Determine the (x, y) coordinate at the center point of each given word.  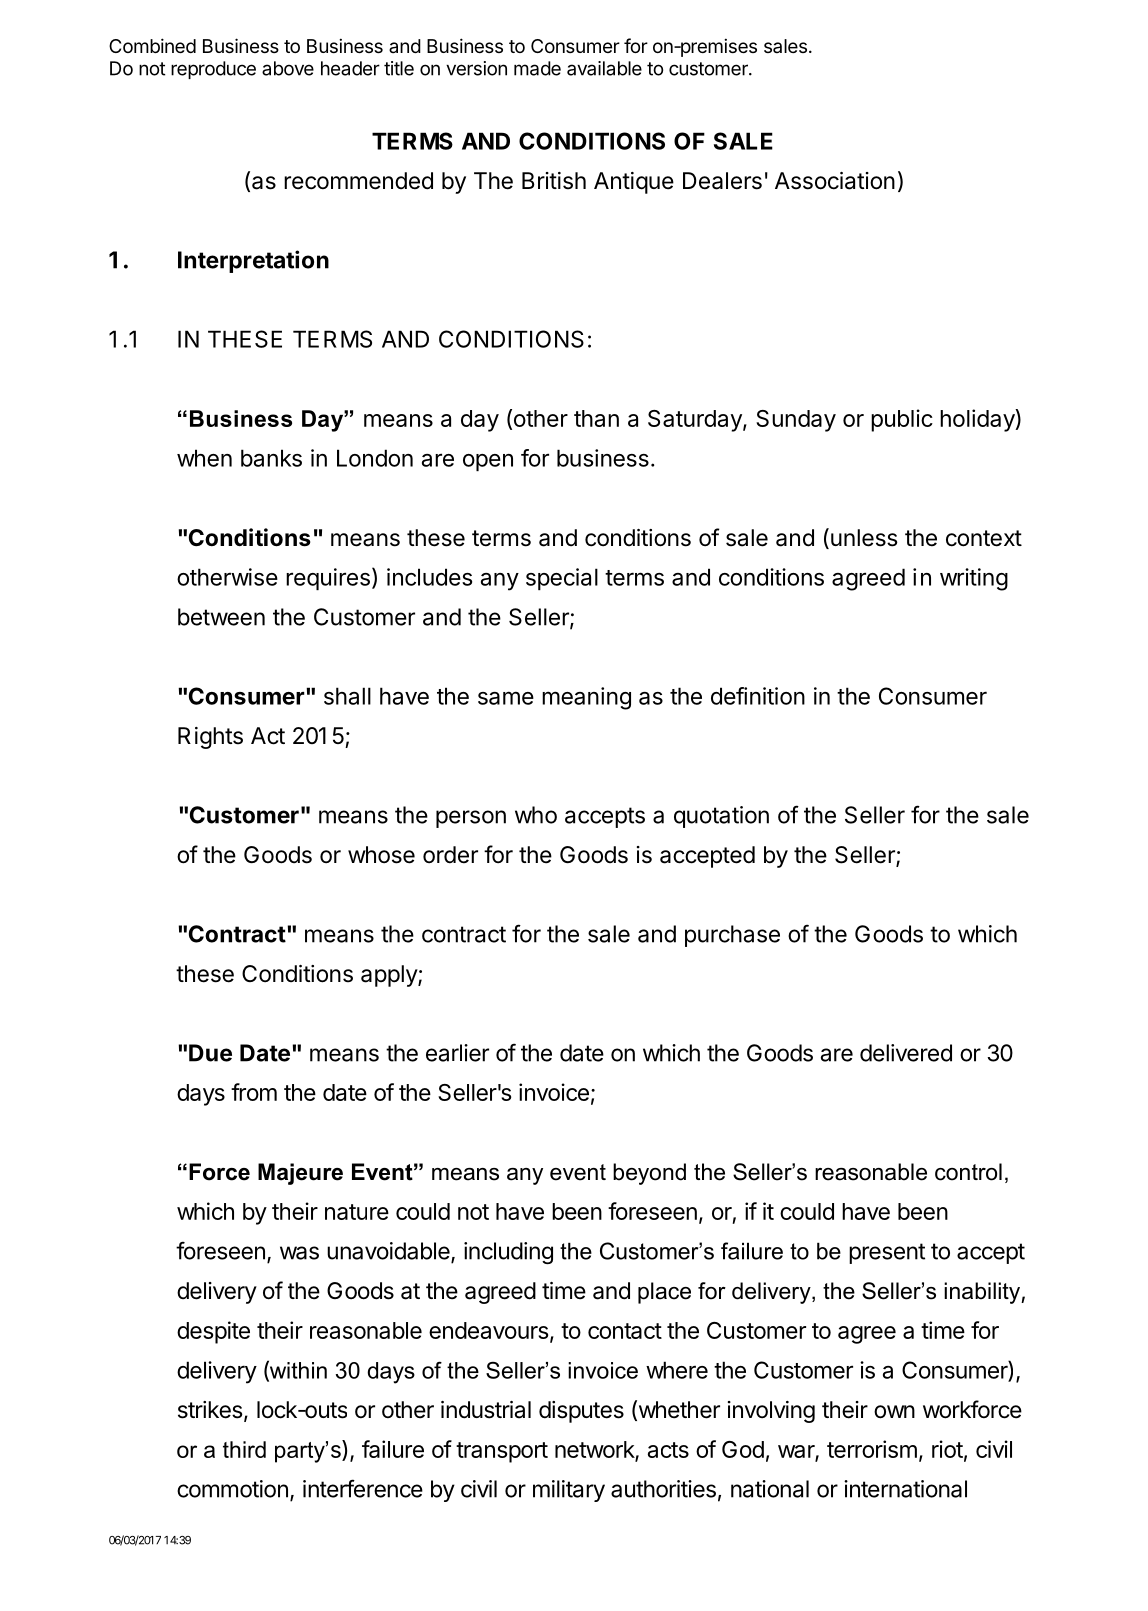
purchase (732, 936)
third (244, 1449)
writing (974, 579)
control (968, 1172)
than (596, 418)
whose (381, 855)
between (221, 617)
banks (271, 458)
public (902, 420)
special (562, 579)
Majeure (300, 1174)
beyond (649, 1174)
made (537, 68)
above (288, 68)
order (450, 855)
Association (835, 181)
